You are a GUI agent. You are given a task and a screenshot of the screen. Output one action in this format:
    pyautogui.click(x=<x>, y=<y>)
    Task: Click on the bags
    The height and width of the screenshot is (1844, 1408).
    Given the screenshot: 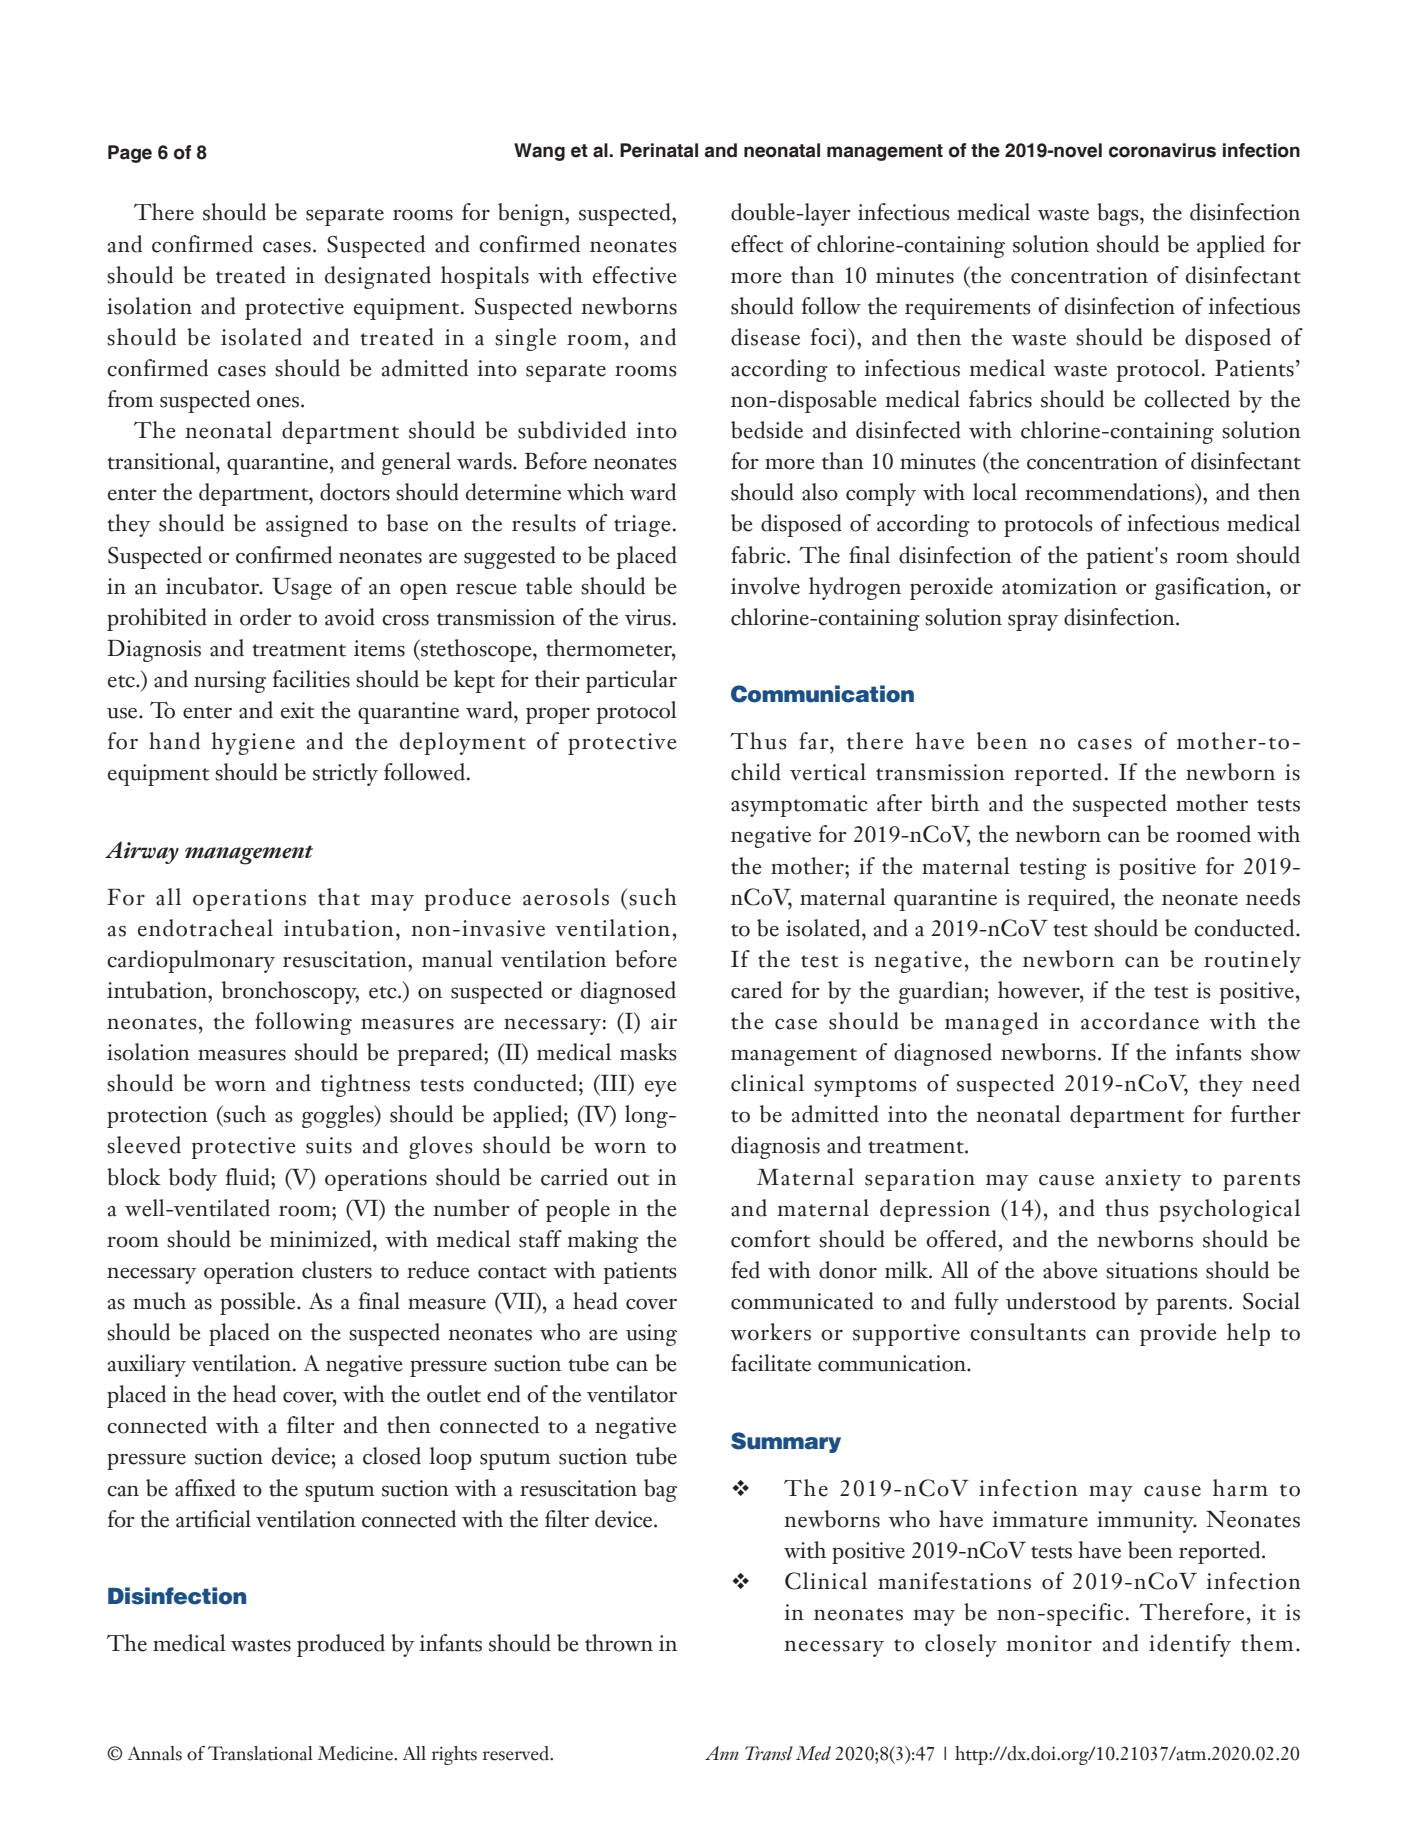 What is the action you would take?
    pyautogui.click(x=1119, y=214)
